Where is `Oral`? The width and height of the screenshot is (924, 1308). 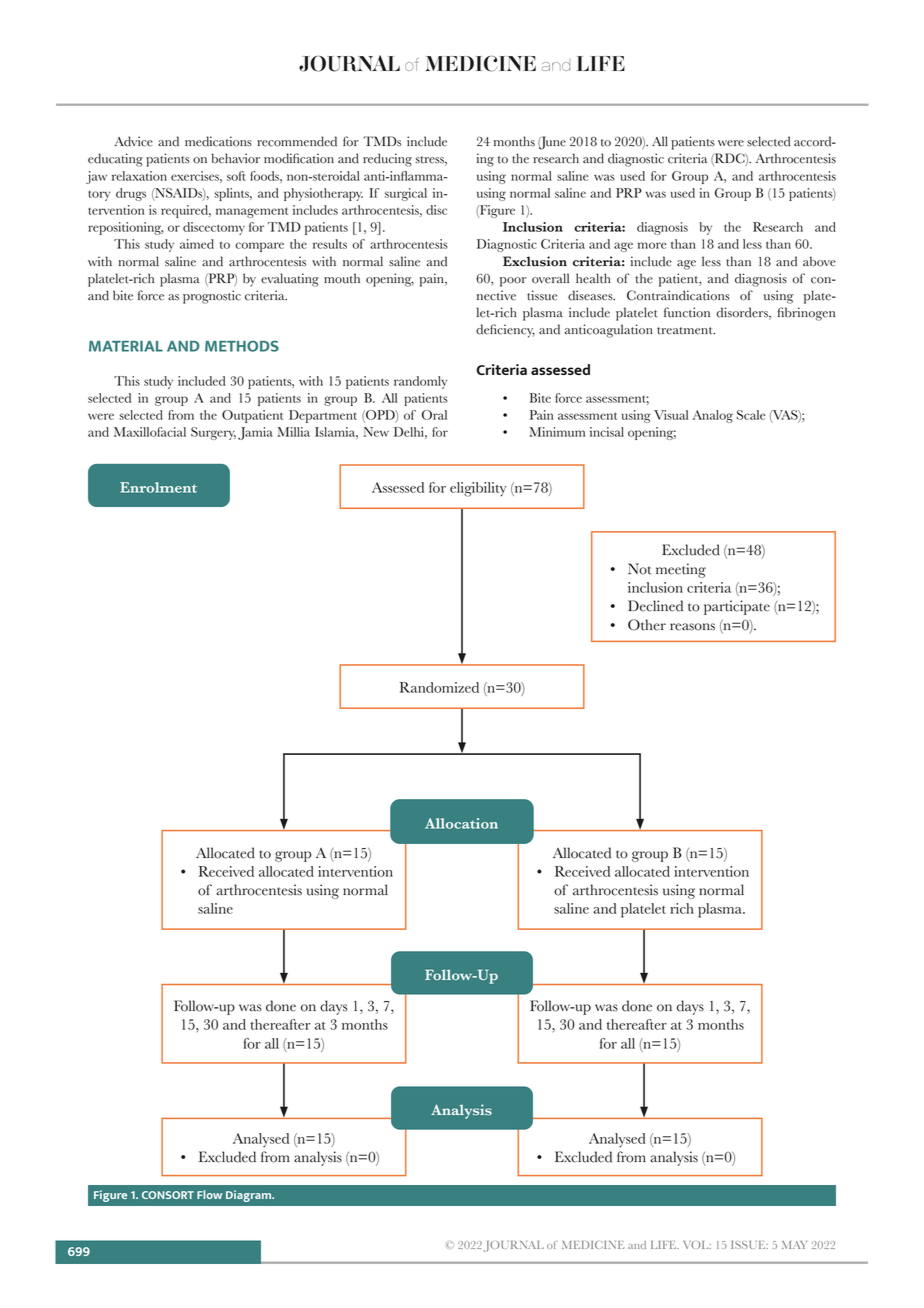 Oral is located at coordinates (434, 415).
